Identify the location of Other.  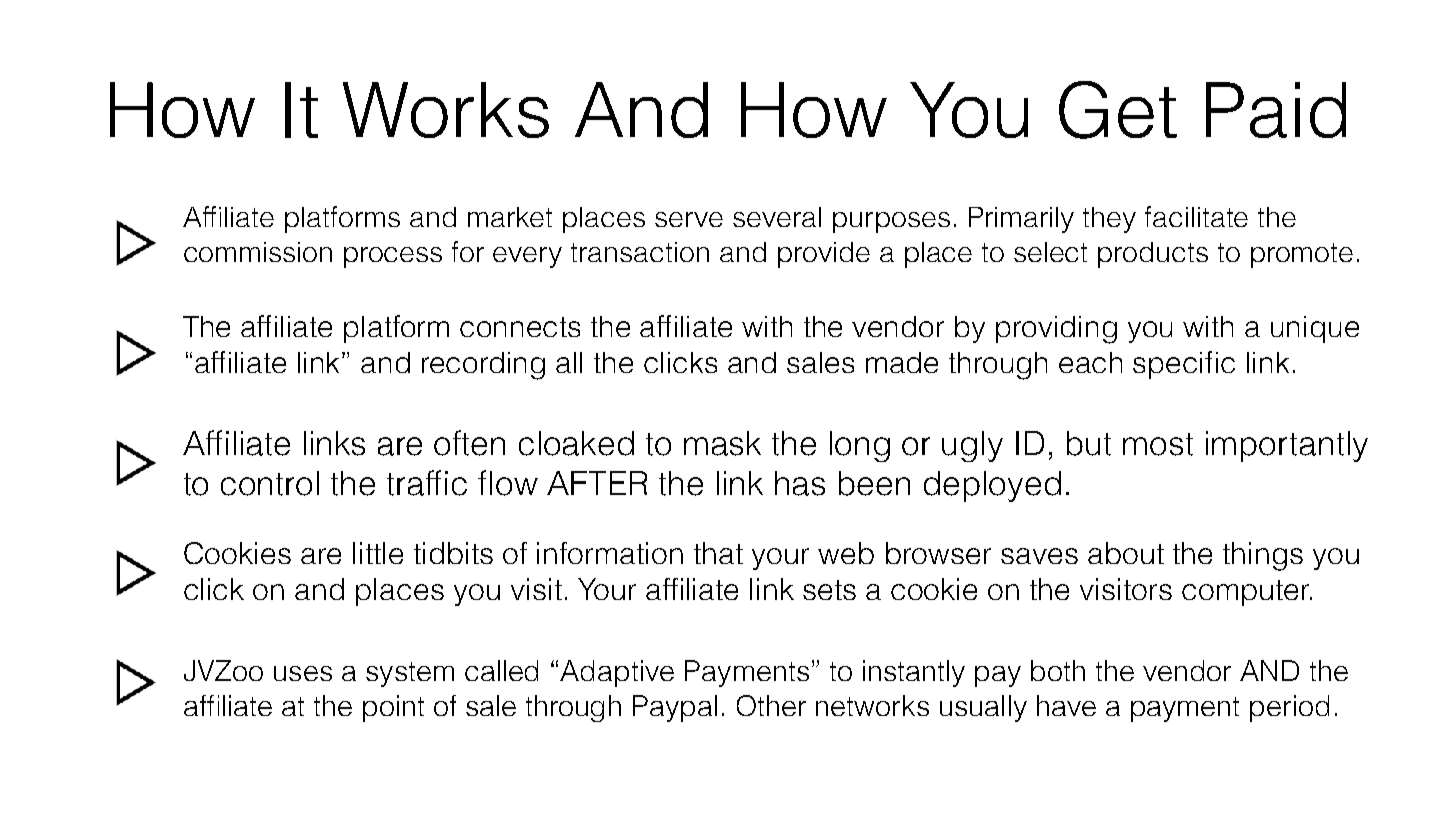
(771, 705).
